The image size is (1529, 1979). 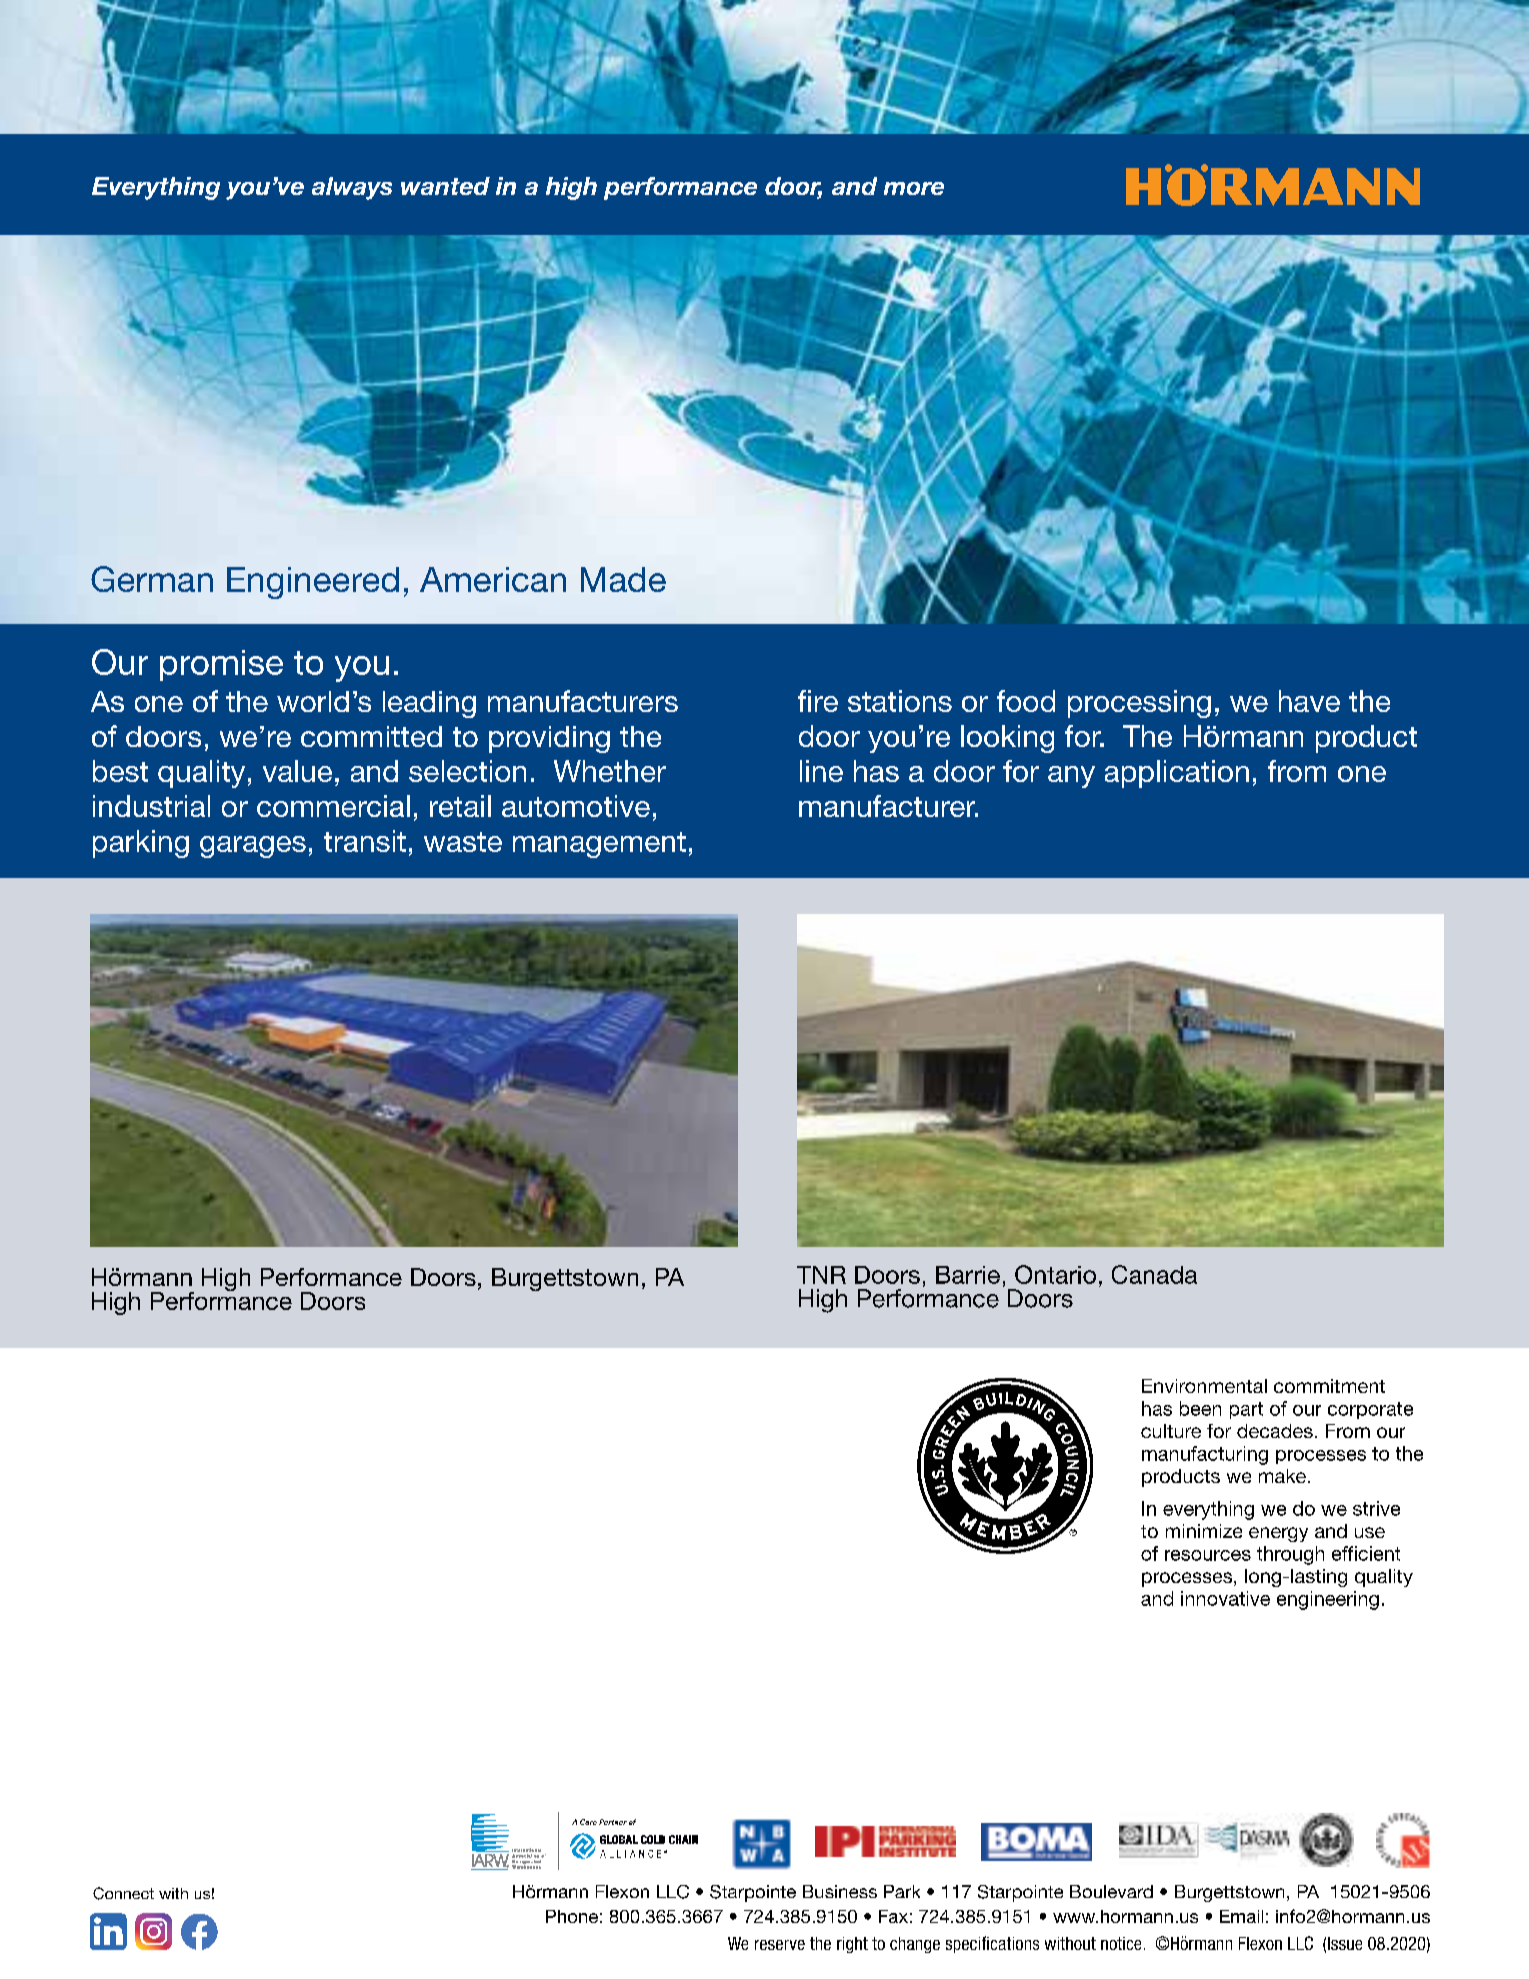 I want to click on Phone, so click(x=572, y=1916).
